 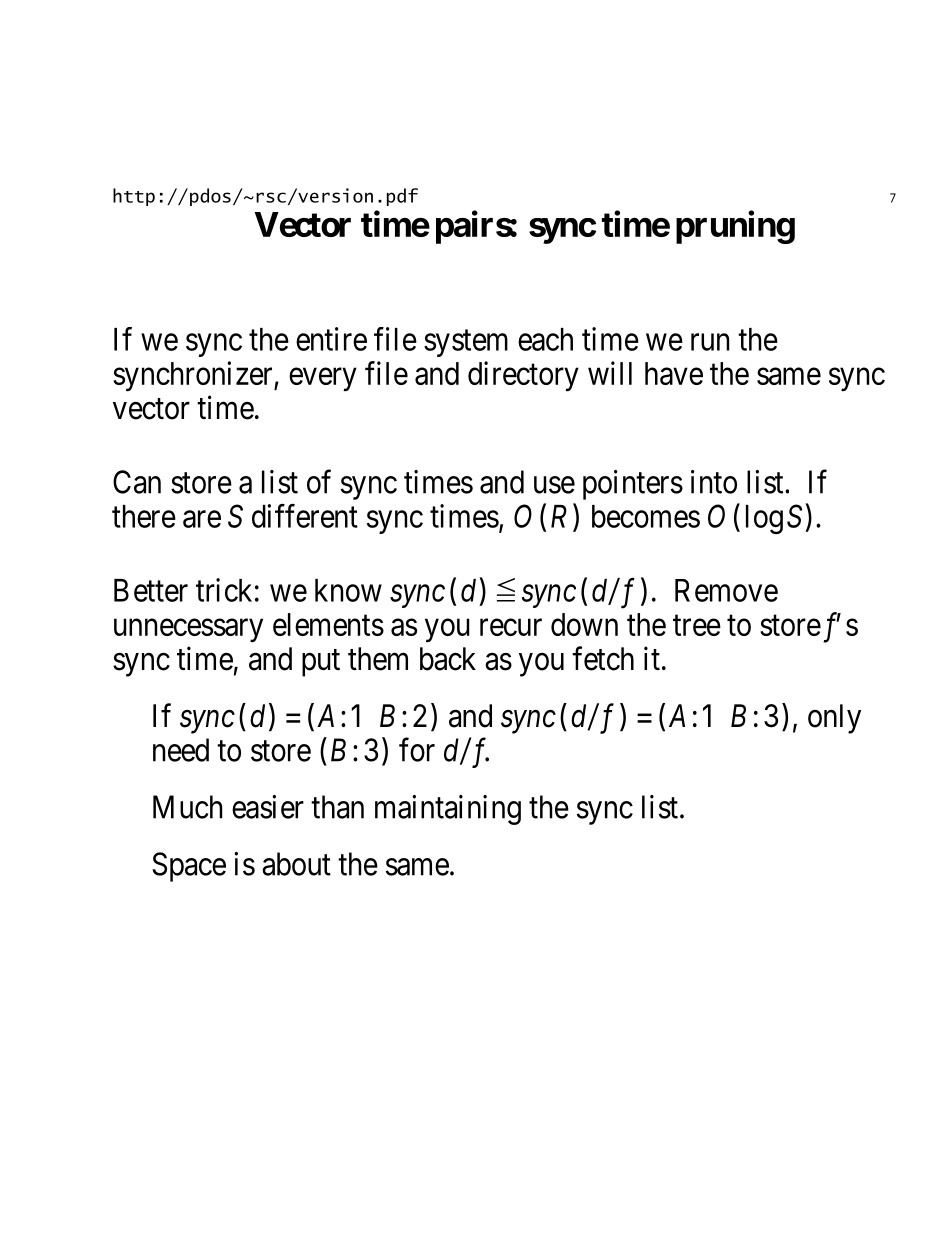 What do you see at coordinates (714, 482) in the screenshot?
I see `into` at bounding box center [714, 482].
